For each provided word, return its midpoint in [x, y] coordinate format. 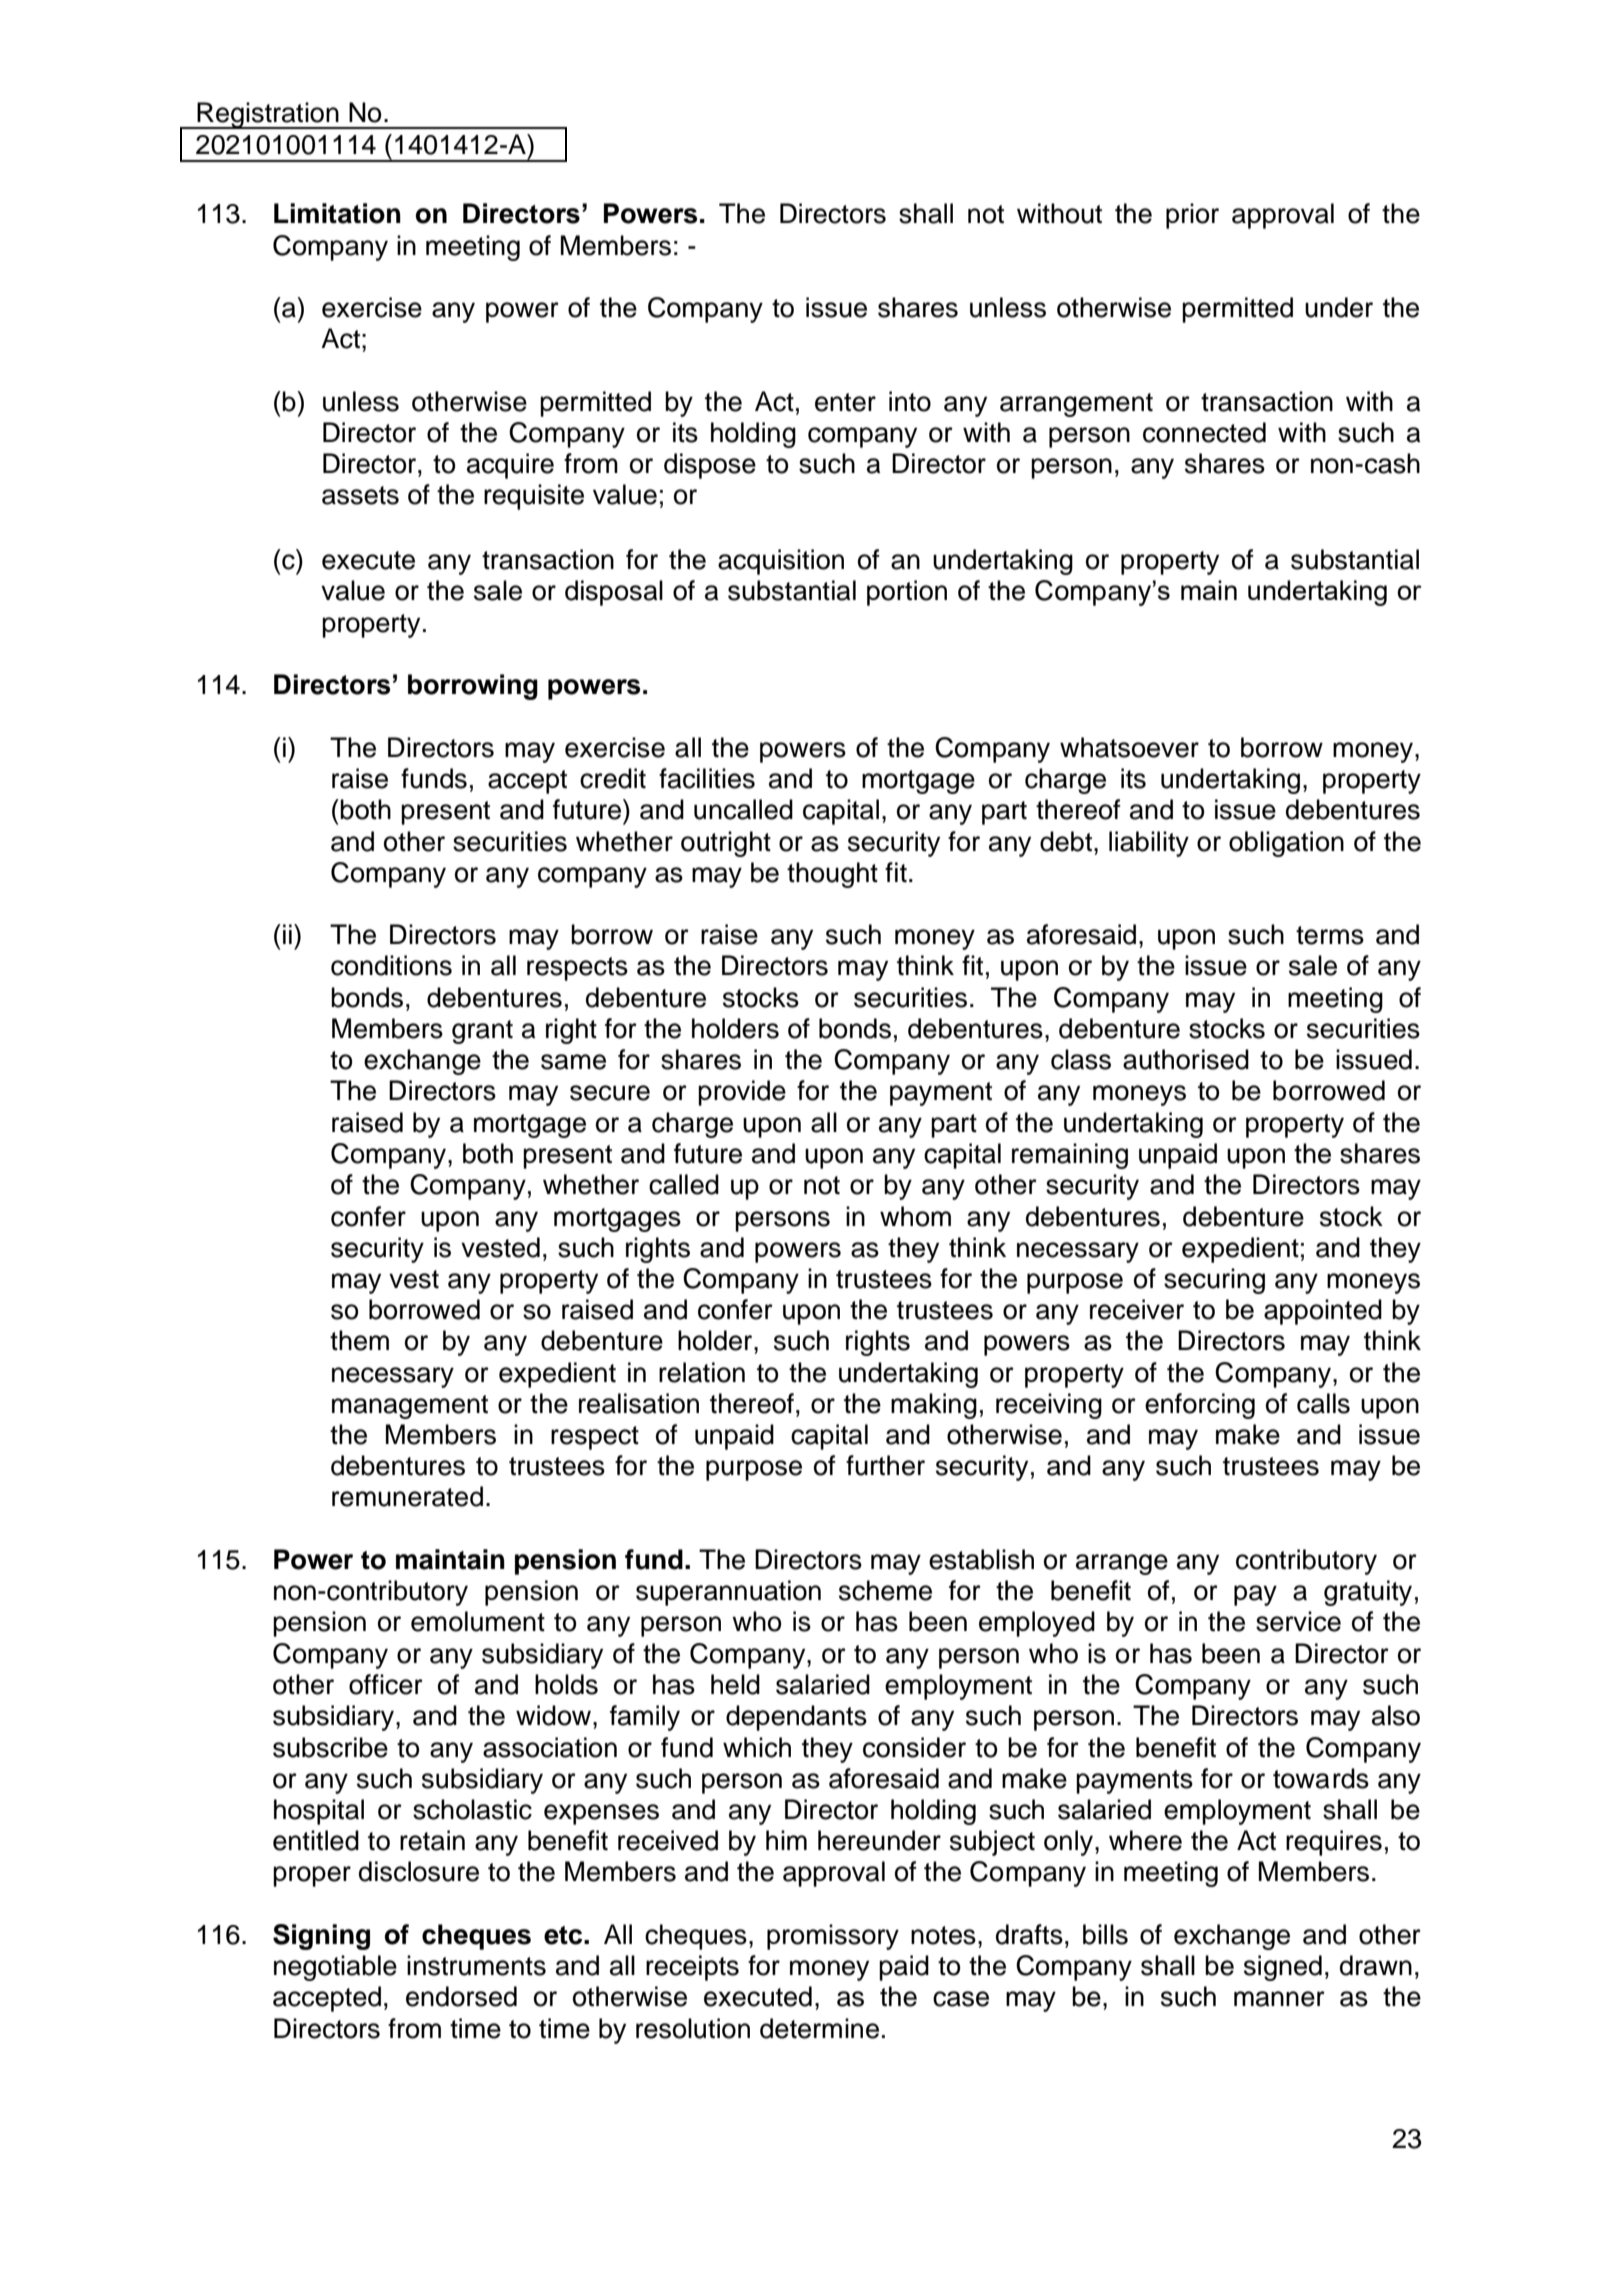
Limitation [337, 213]
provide [742, 1093]
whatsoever [1129, 747]
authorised [1186, 1059]
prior [1192, 216]
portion [907, 593]
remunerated [407, 1496]
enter [845, 402]
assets [360, 495]
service [1298, 1621]
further [885, 1465]
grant [482, 1032]
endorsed [461, 1996]
